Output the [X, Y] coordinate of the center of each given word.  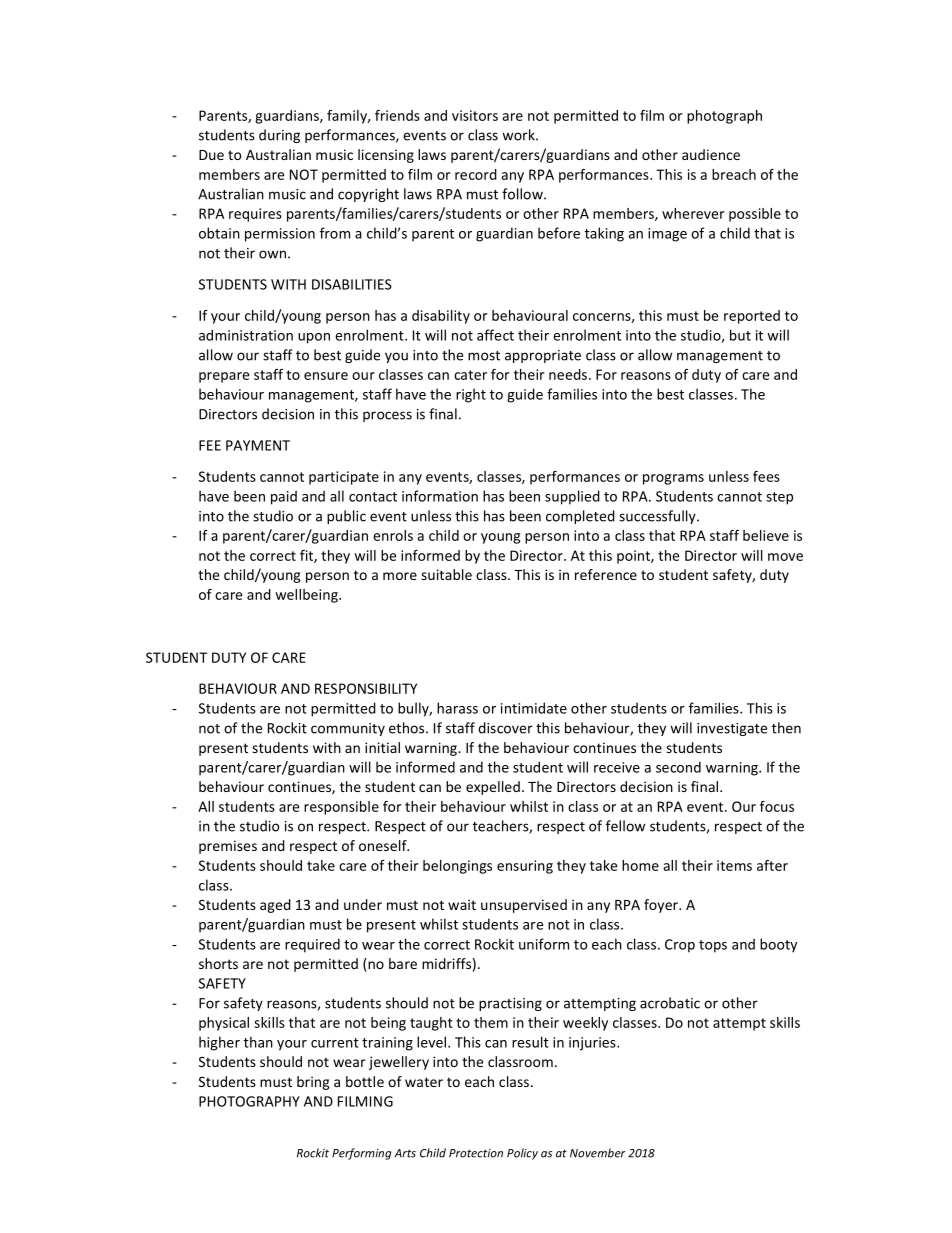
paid [284, 497]
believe [766, 535]
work [519, 135]
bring [313, 1083]
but [740, 335]
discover [505, 728]
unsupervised [524, 906]
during [279, 136]
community [348, 729]
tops [713, 946]
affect [495, 335]
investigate [732, 729]
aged [275, 906]
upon [314, 338]
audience [711, 154]
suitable [446, 574]
